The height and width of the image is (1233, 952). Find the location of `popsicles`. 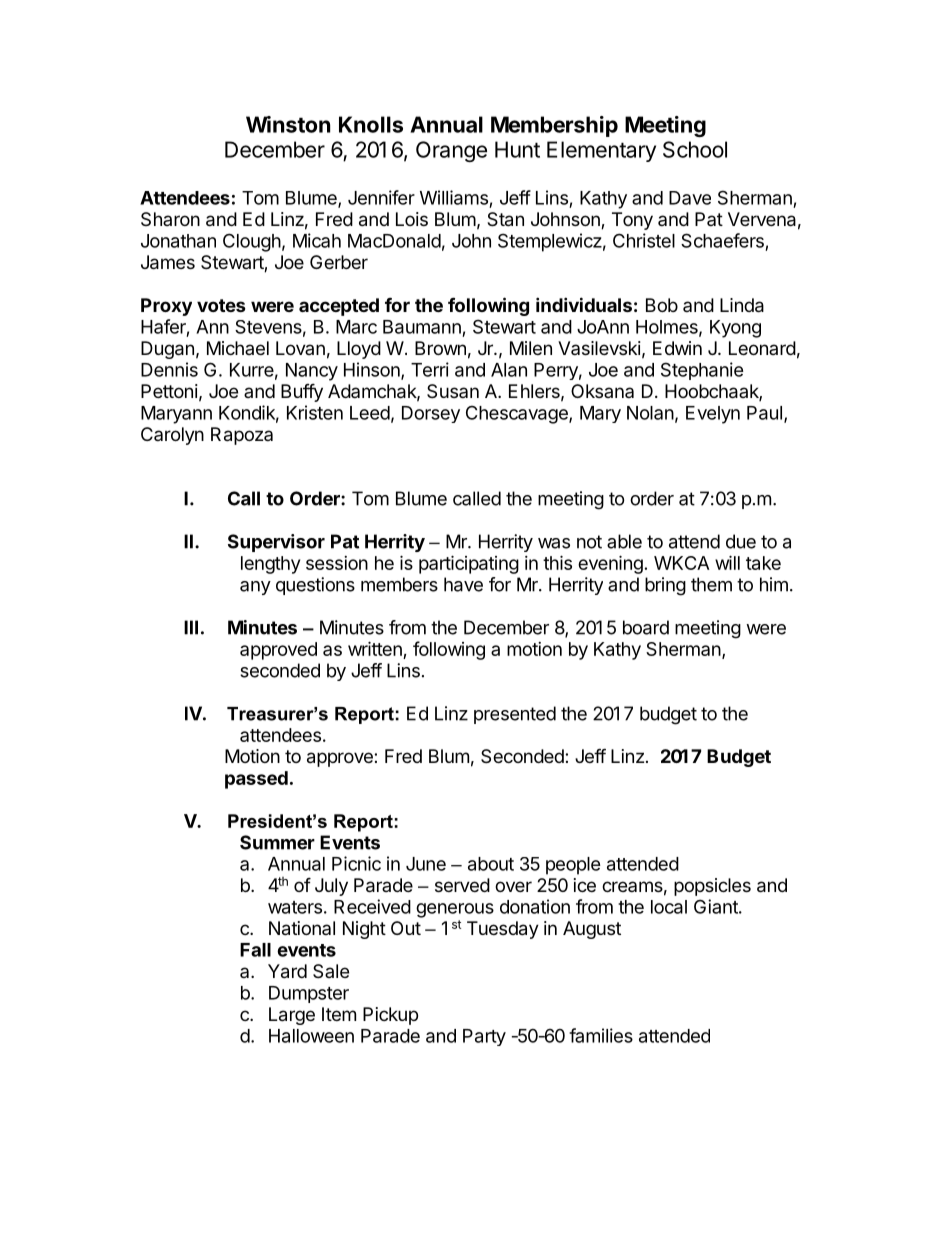

popsicles is located at coordinates (712, 887).
